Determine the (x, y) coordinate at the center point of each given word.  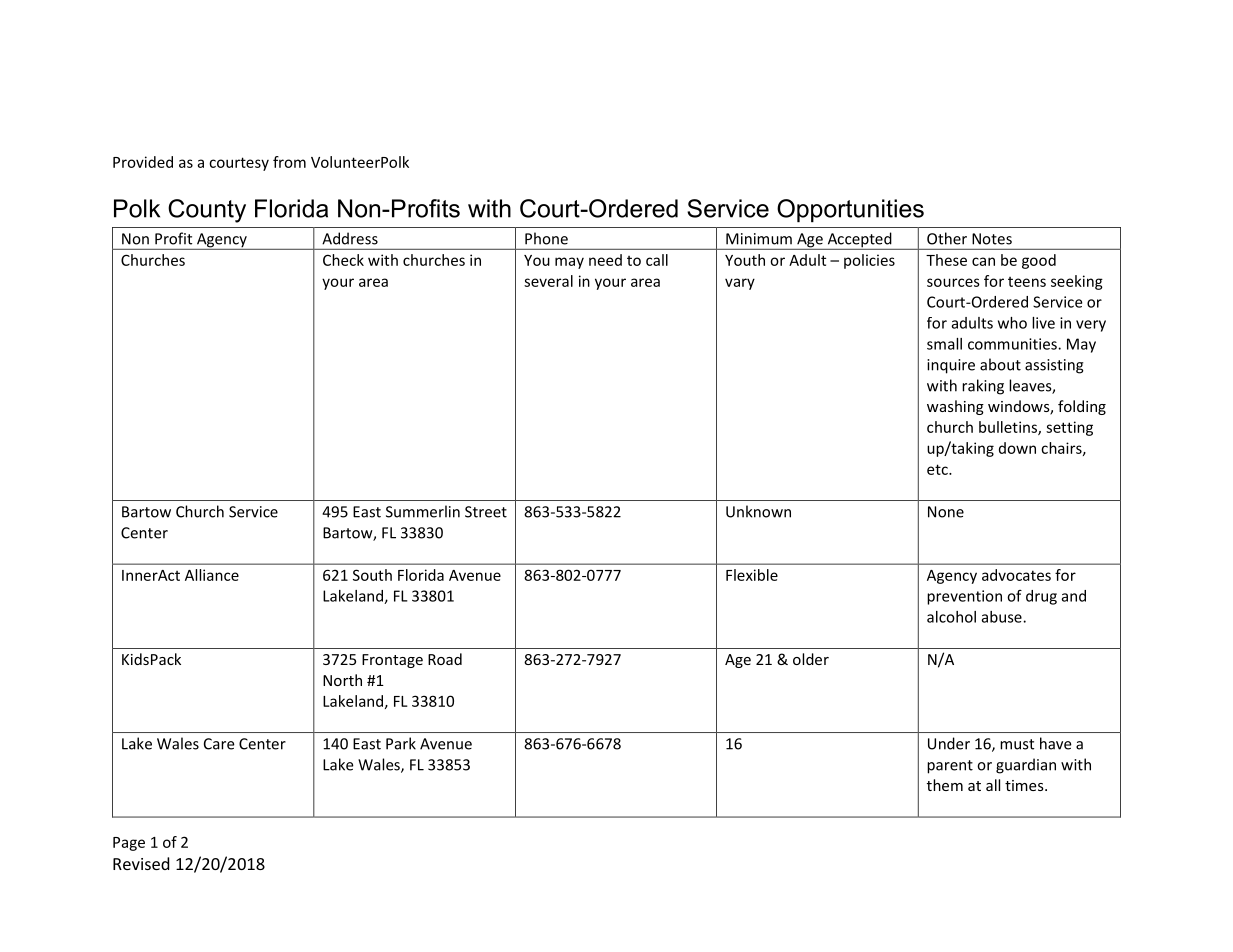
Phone (546, 238)
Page (129, 844)
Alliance (212, 575)
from (289, 162)
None (946, 512)
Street (486, 512)
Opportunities (850, 210)
